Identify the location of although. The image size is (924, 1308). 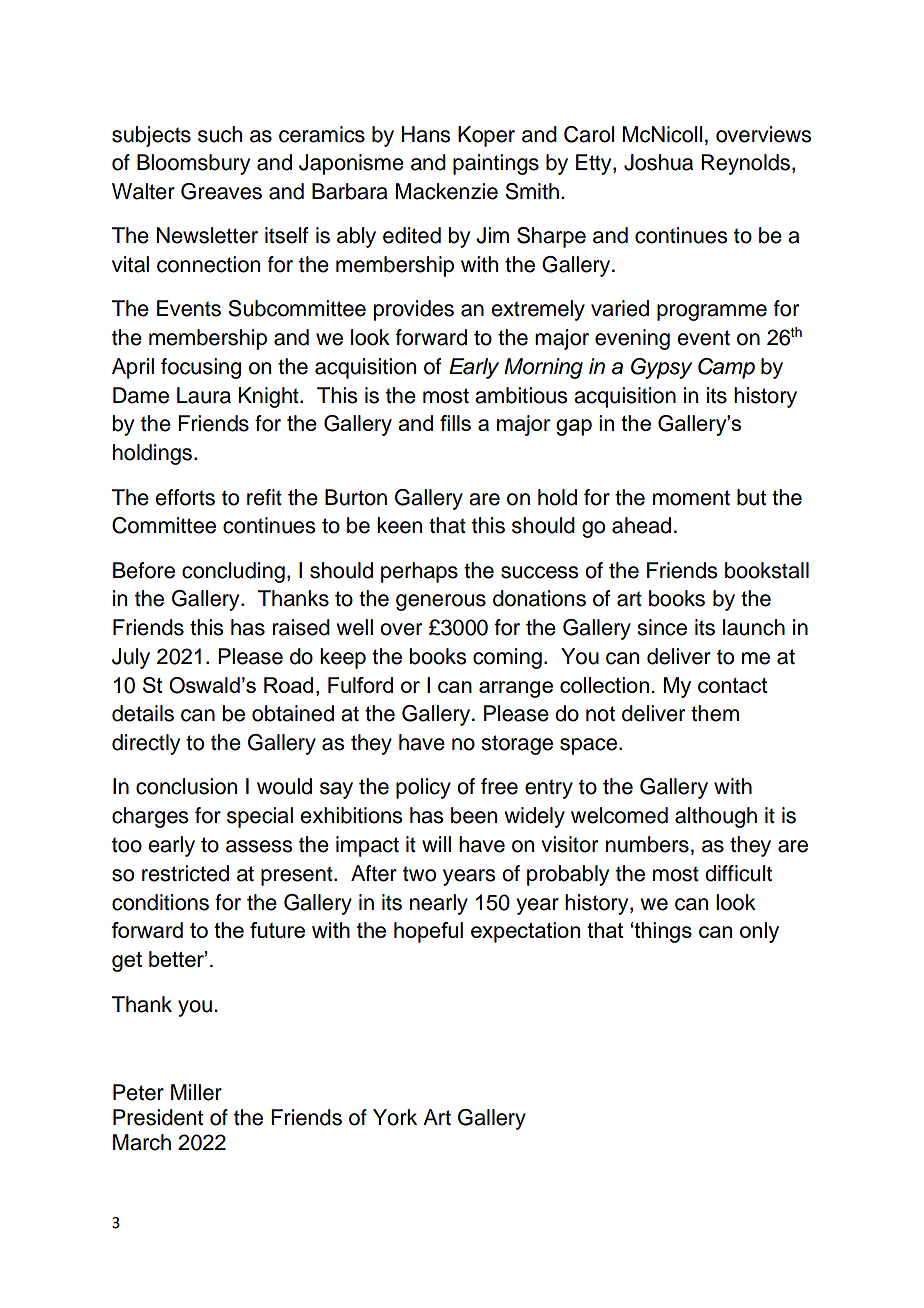
(716, 817).
